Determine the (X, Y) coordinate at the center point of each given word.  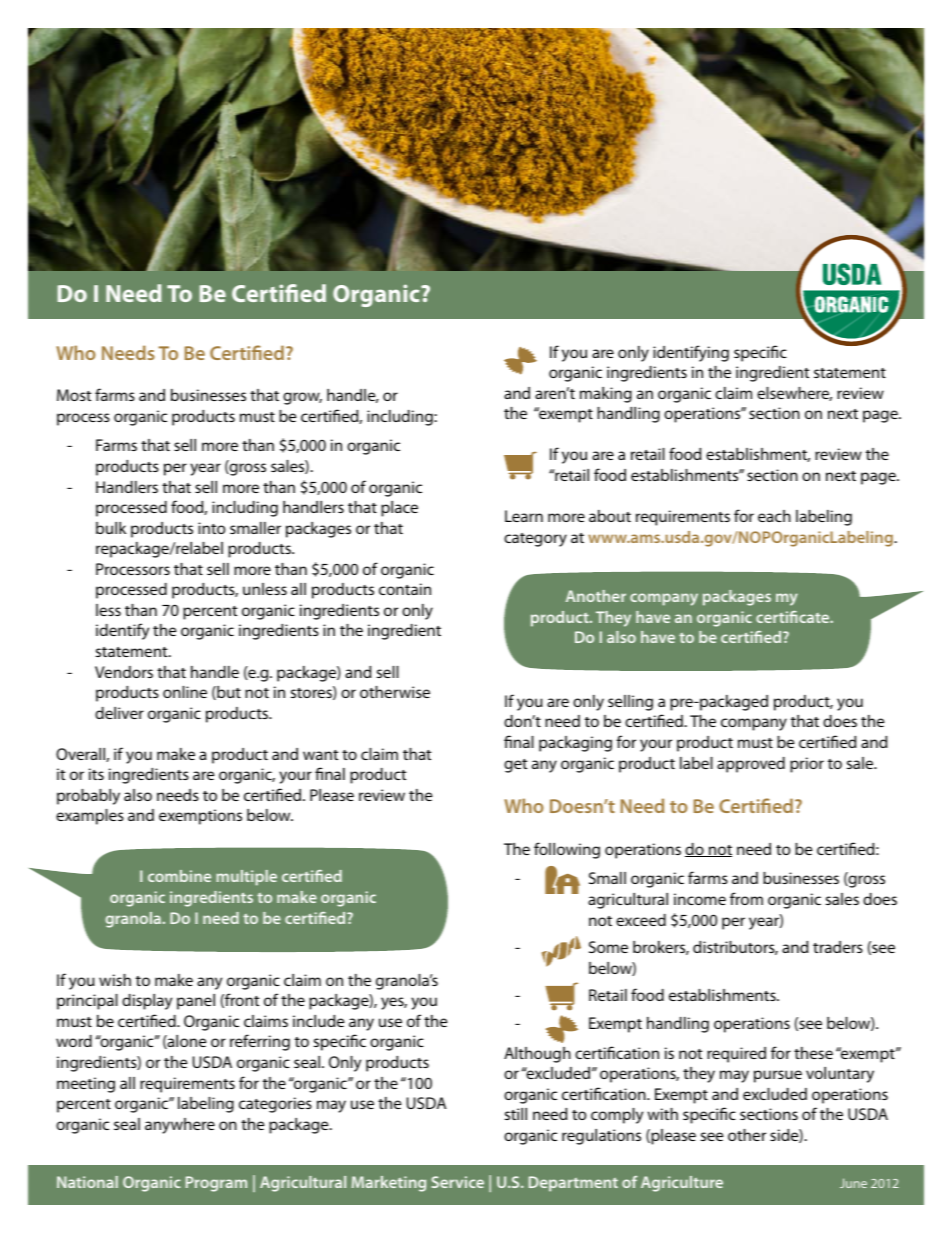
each (774, 516)
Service (458, 1182)
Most (74, 395)
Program (216, 1184)
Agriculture (682, 1184)
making (606, 395)
